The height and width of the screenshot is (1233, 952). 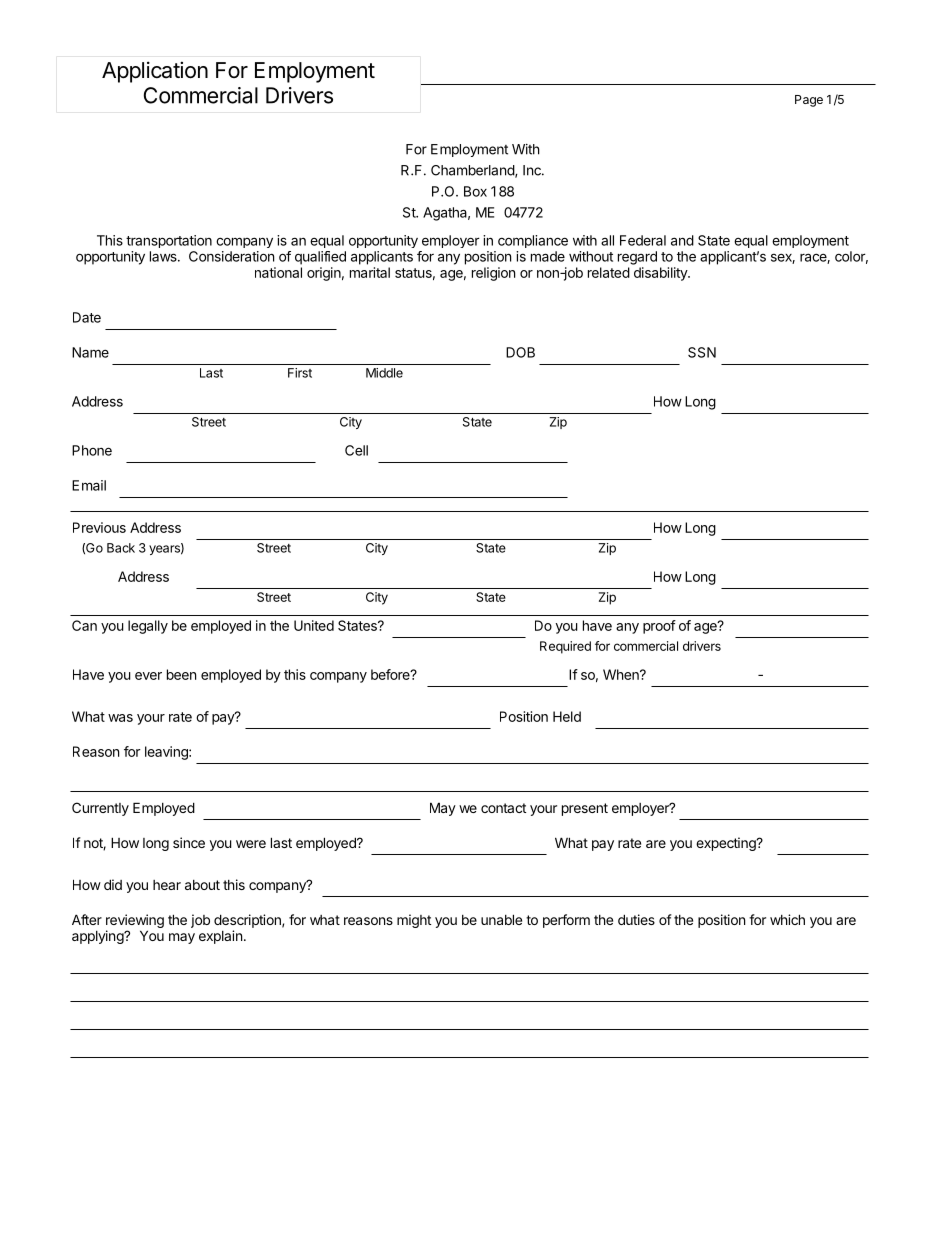 I want to click on Application, so click(x=155, y=72).
